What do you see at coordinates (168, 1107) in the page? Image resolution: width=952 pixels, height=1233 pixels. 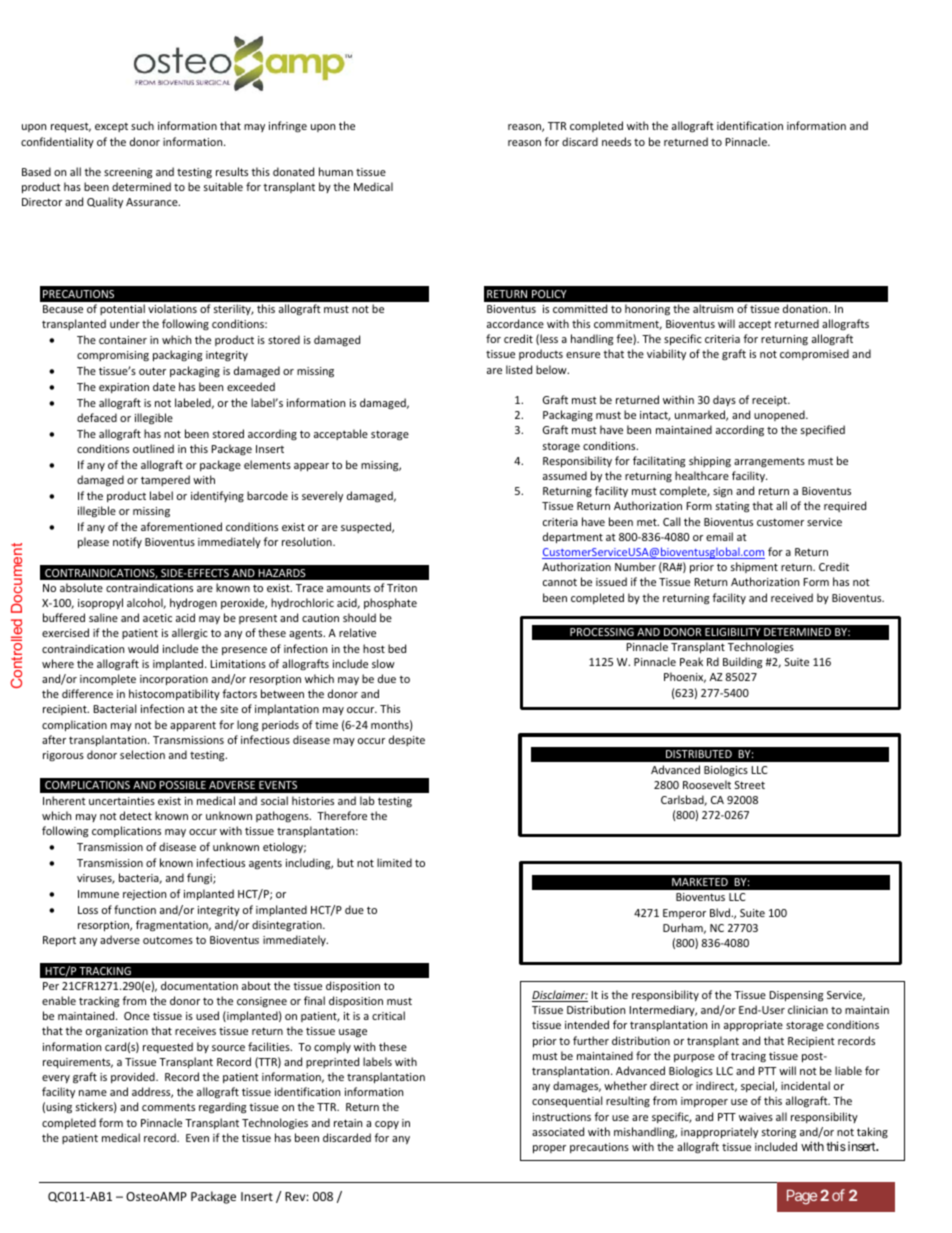 I see `comments` at bounding box center [168, 1107].
